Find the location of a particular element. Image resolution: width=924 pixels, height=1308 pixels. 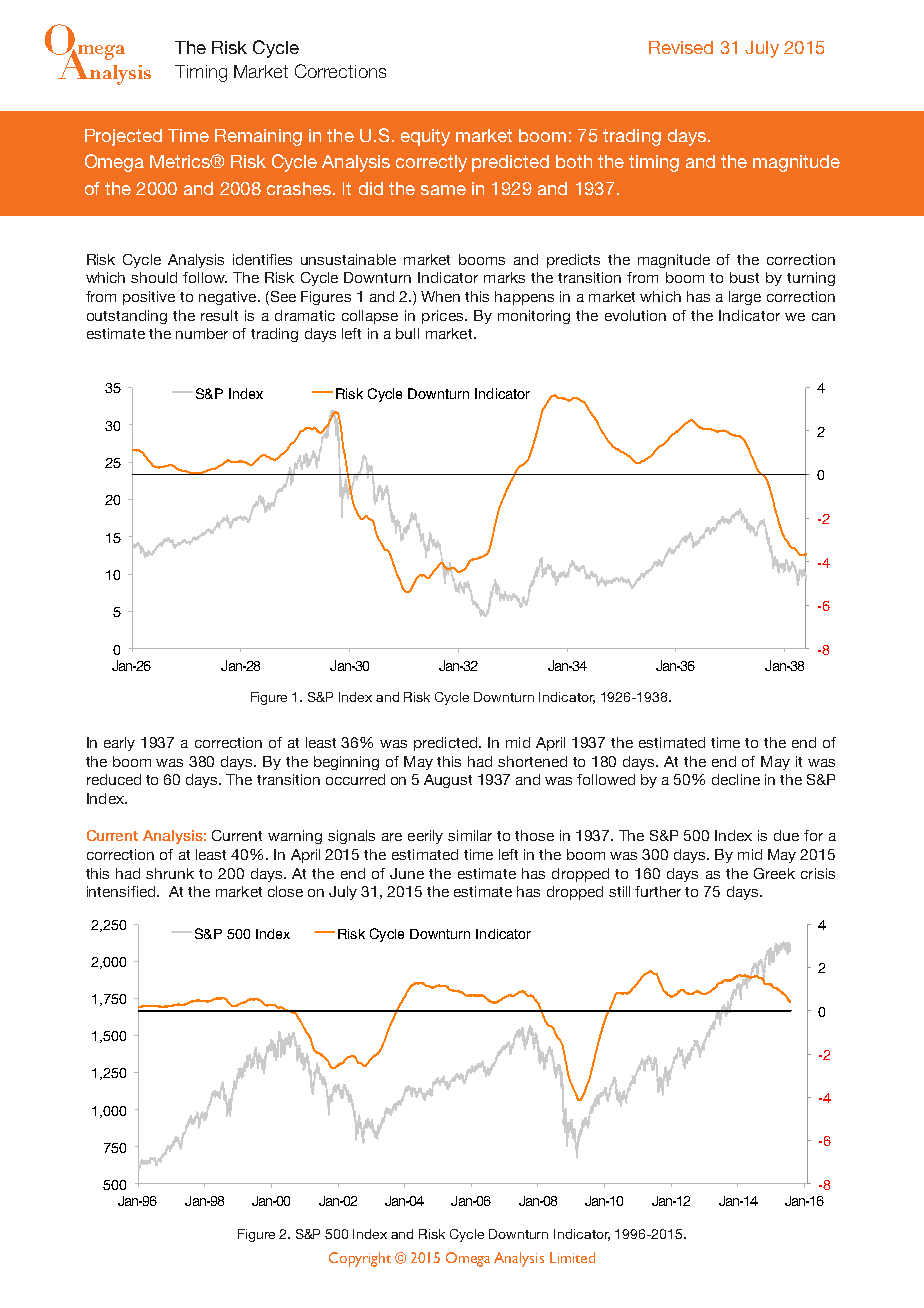

Copyright is located at coordinates (360, 1259).
